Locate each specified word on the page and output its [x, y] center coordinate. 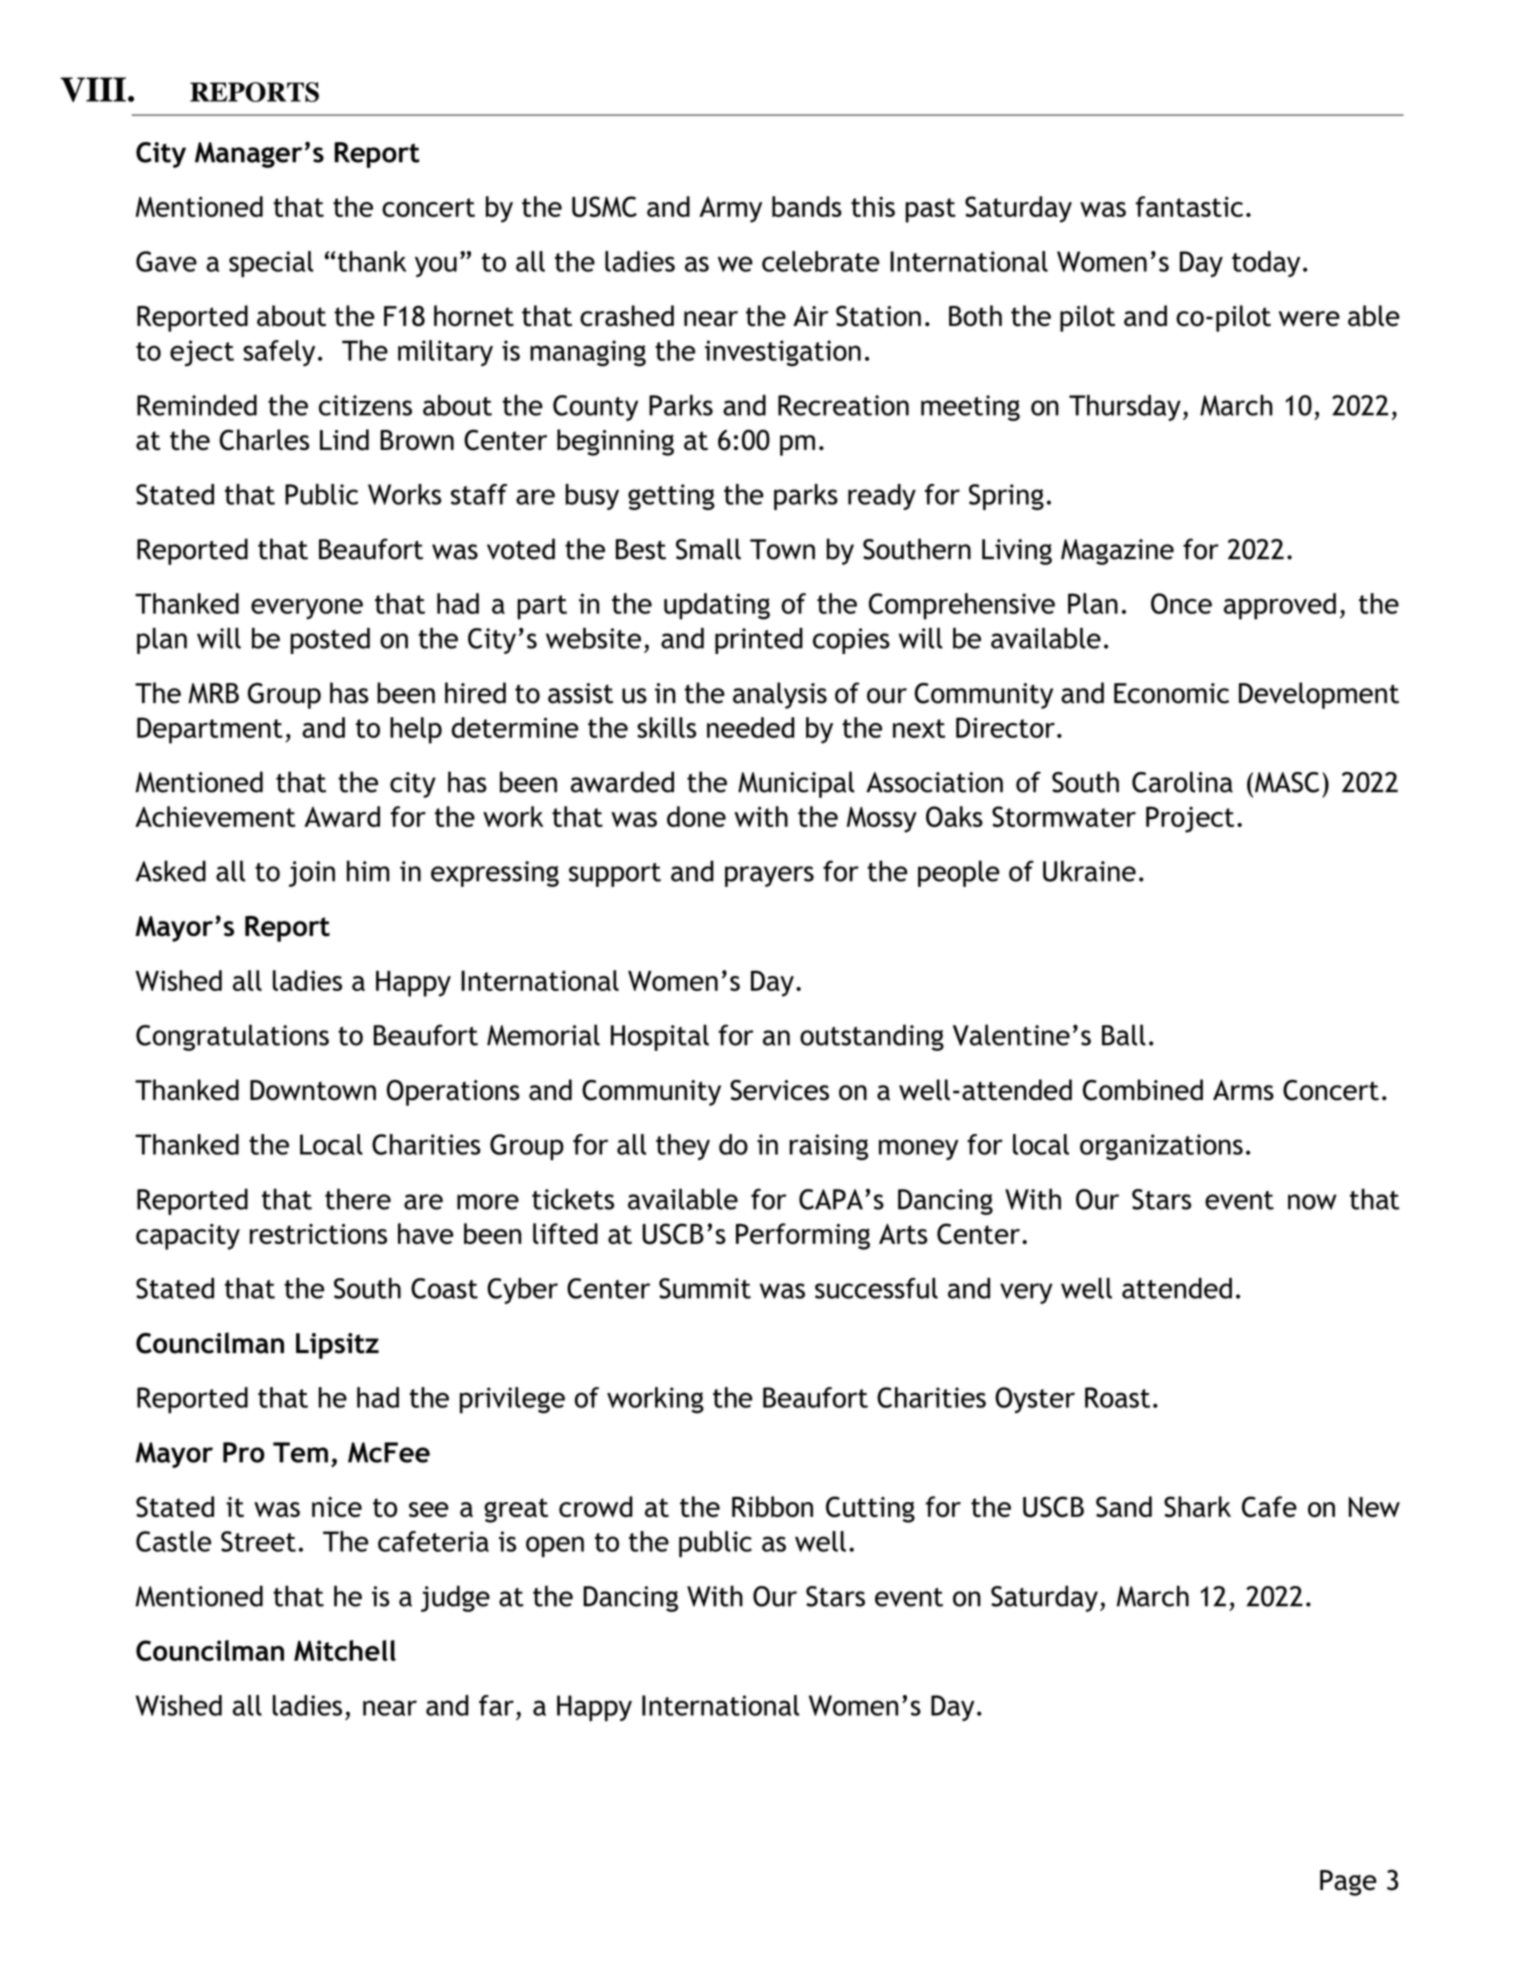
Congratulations [232, 1037]
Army [730, 209]
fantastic [1189, 206]
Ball [1124, 1035]
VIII [93, 89]
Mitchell [345, 1650]
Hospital [660, 1037]
